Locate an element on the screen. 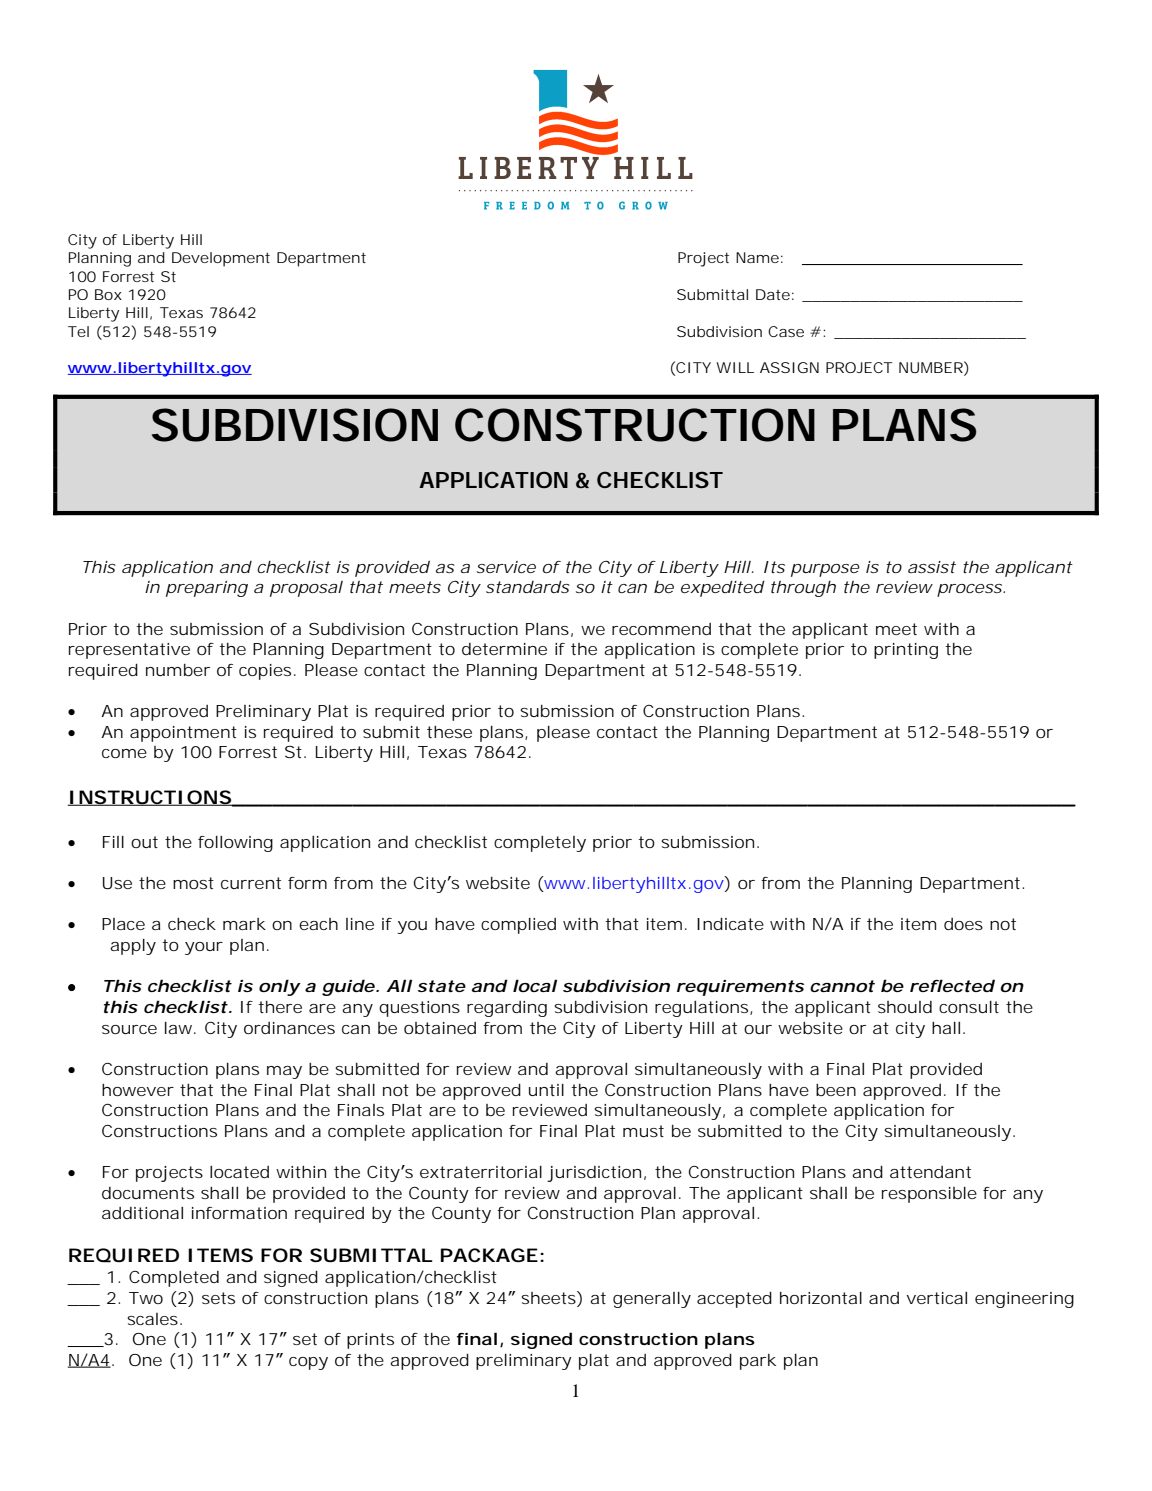 The height and width of the screenshot is (1491, 1152). Name is located at coordinates (757, 257).
